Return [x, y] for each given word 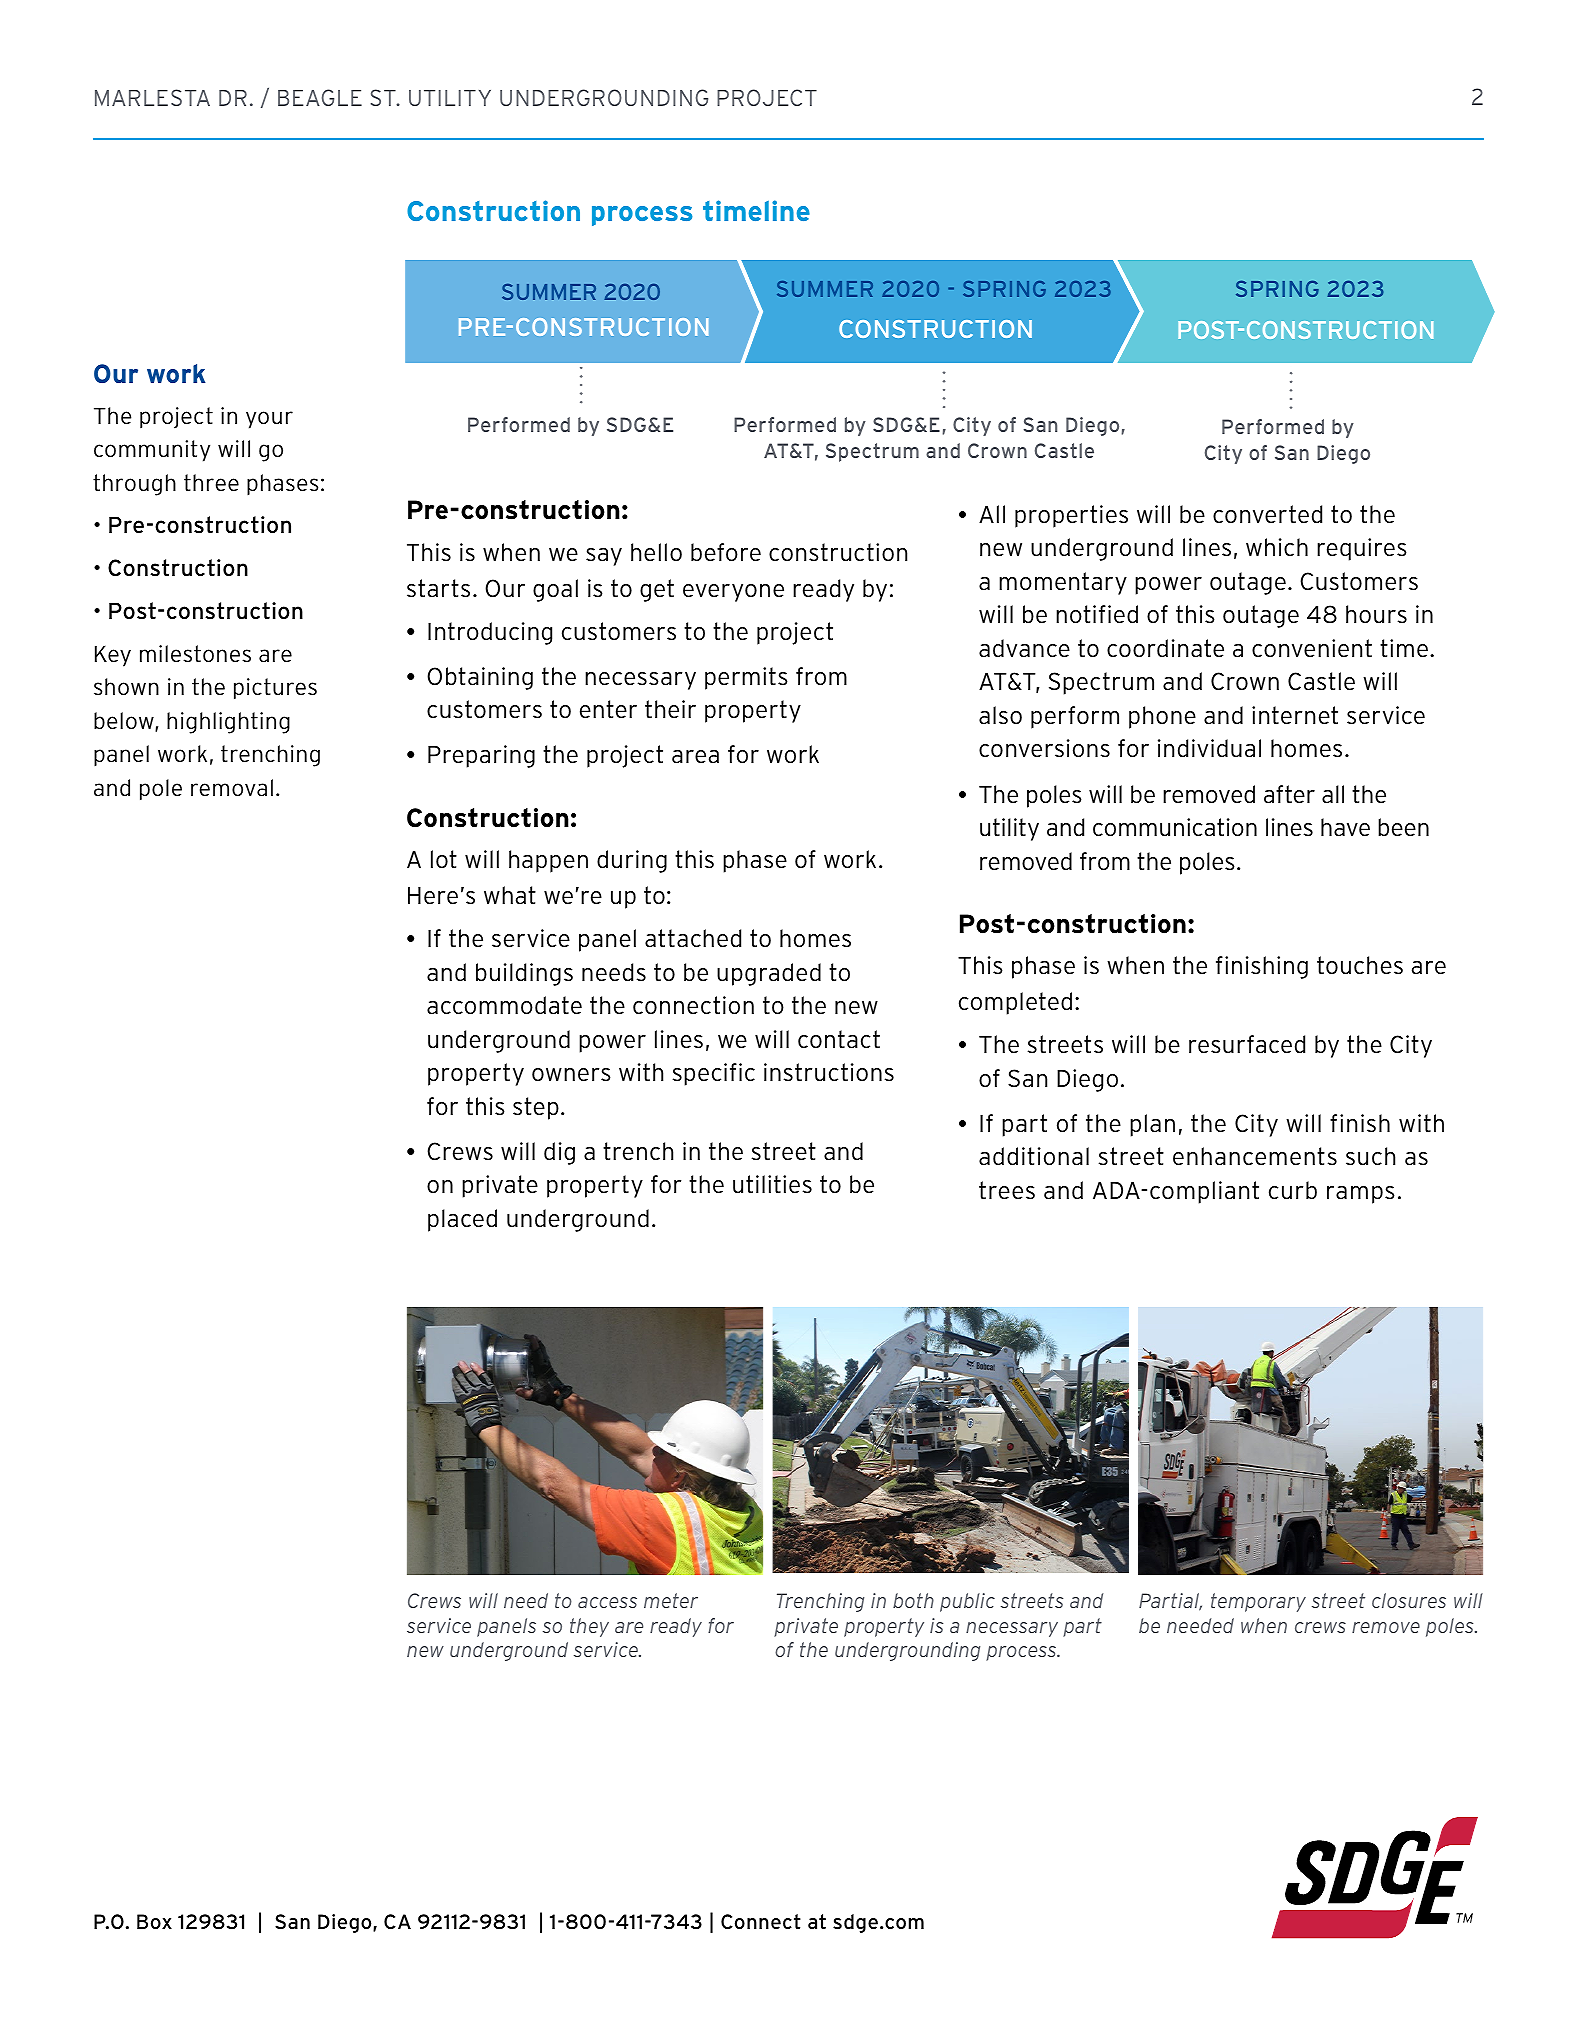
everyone [733, 593]
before [726, 552]
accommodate [504, 1005]
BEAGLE [320, 97]
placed [462, 1220]
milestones [195, 654]
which [1277, 547]
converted [1267, 514]
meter [671, 1600]
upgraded [769, 974]
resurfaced [1247, 1044]
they [589, 1627]
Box [154, 1921]
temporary [1258, 1602]
